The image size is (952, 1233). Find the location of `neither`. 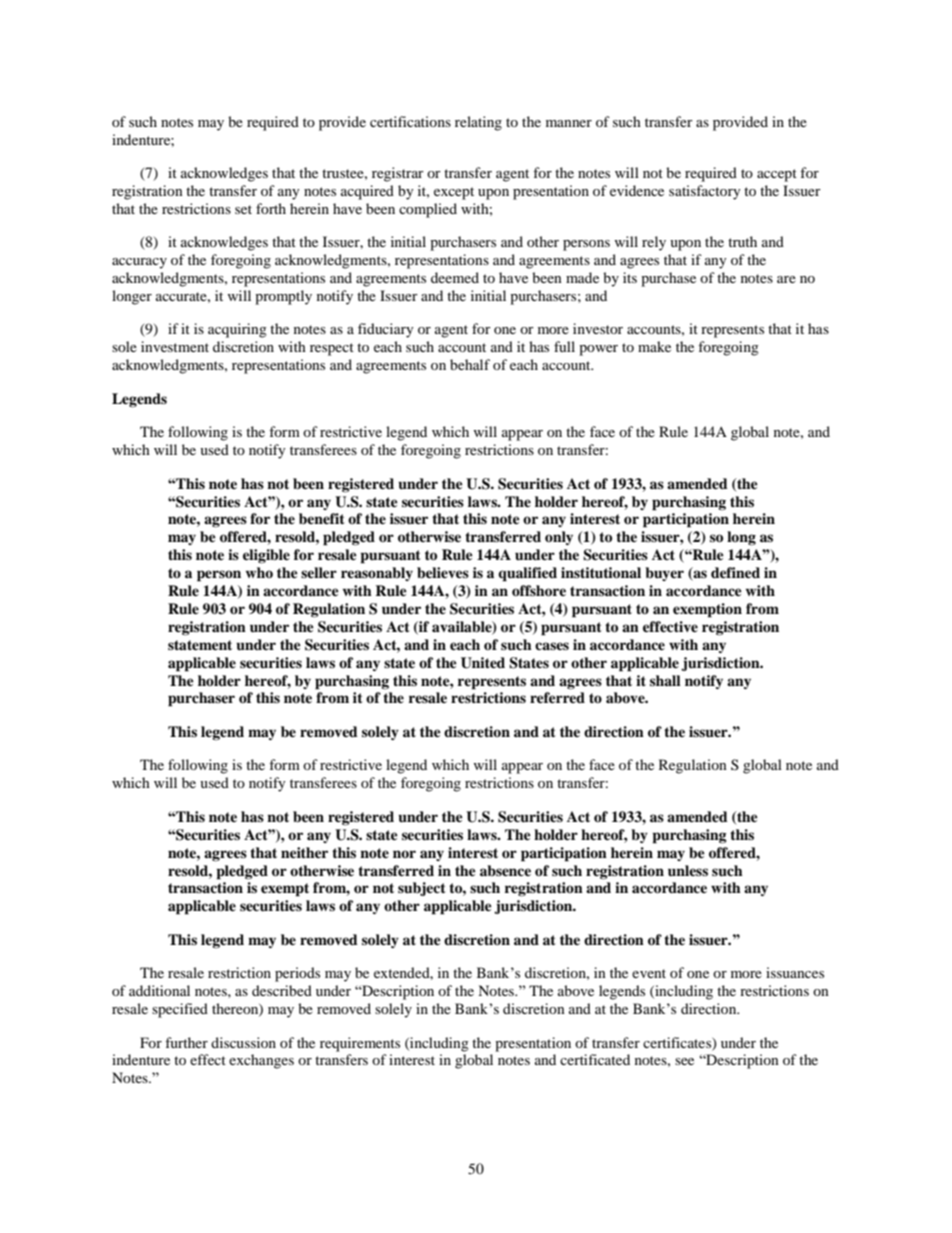

neither is located at coordinates (304, 852).
